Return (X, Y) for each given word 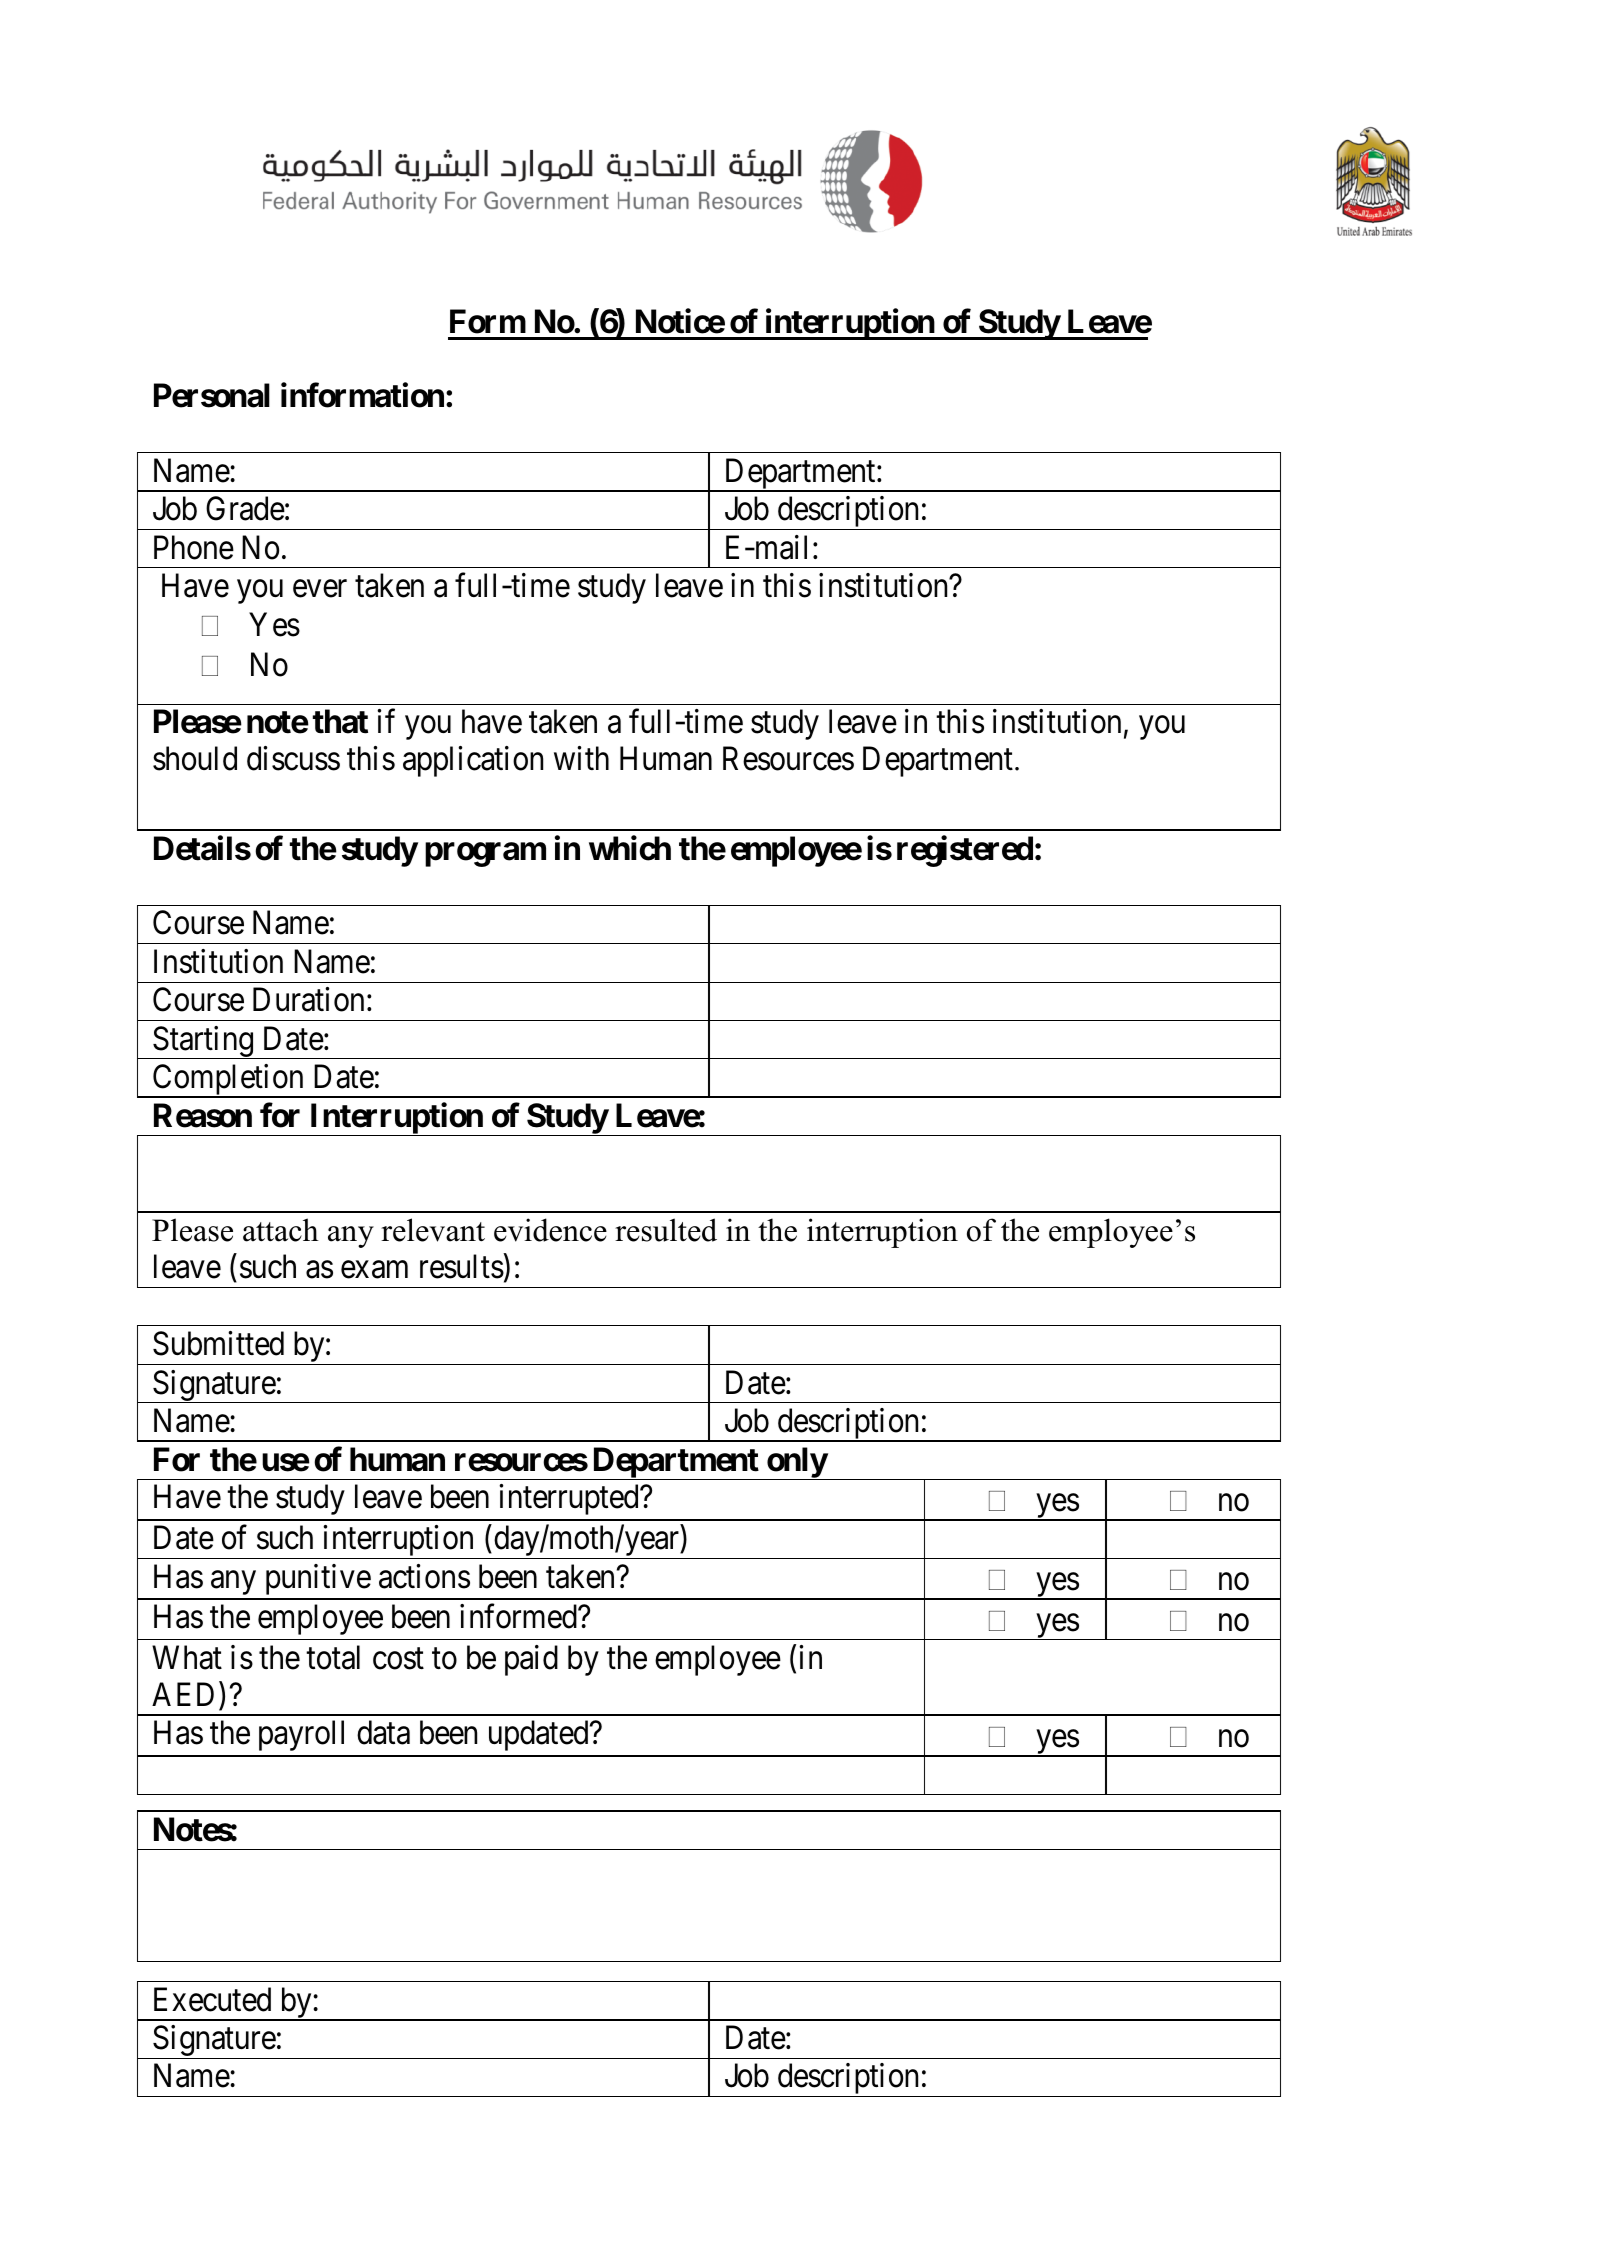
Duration (308, 999)
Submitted (218, 1343)
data (383, 1733)
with (581, 758)
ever (320, 589)
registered (965, 851)
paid (531, 1660)
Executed (212, 1999)
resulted (666, 1230)
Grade (245, 508)
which (630, 848)
